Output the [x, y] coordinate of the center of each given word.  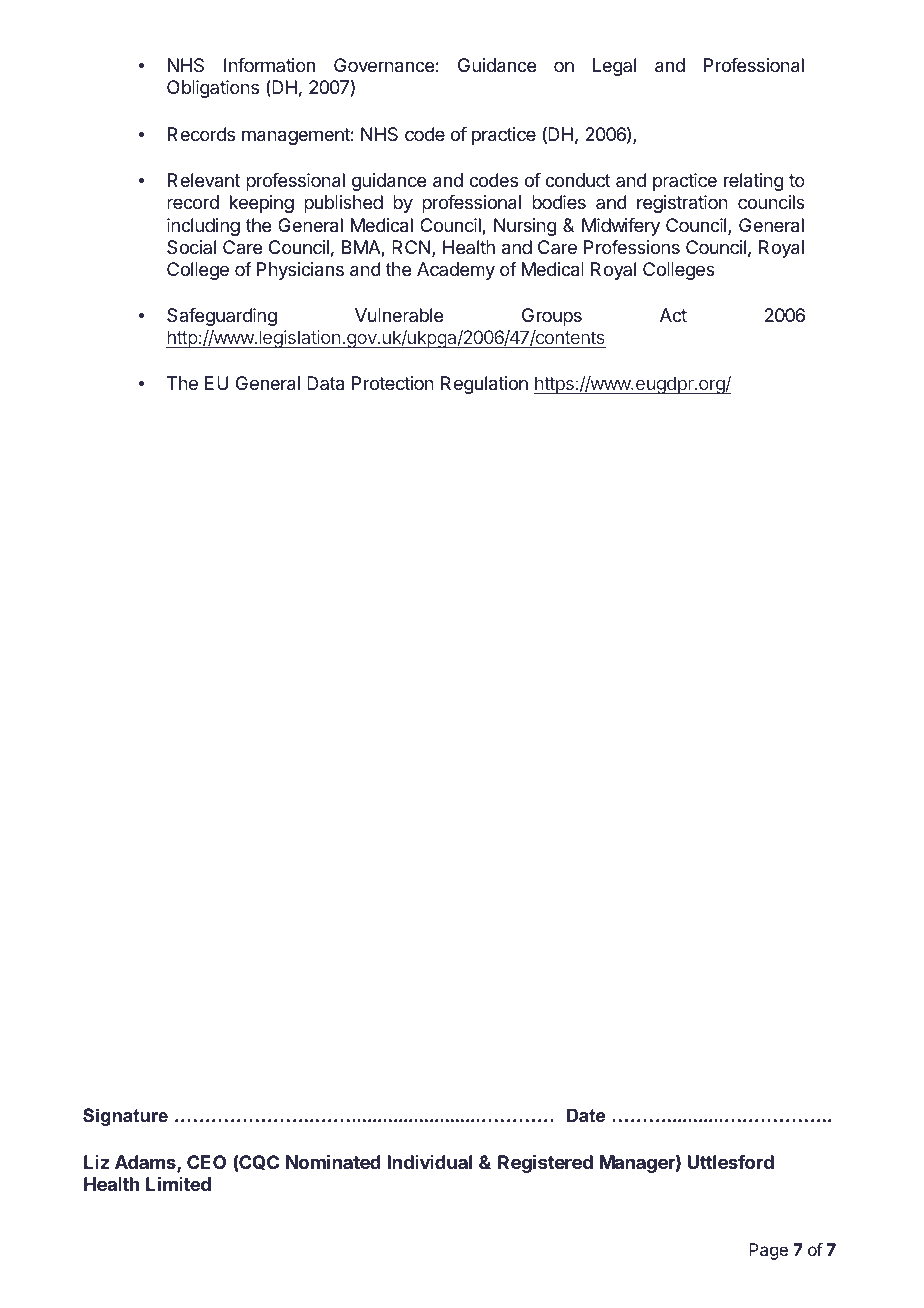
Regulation [484, 385]
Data [325, 383]
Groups [552, 317]
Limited [178, 1184]
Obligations [213, 89]
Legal [614, 67]
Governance [384, 65]
